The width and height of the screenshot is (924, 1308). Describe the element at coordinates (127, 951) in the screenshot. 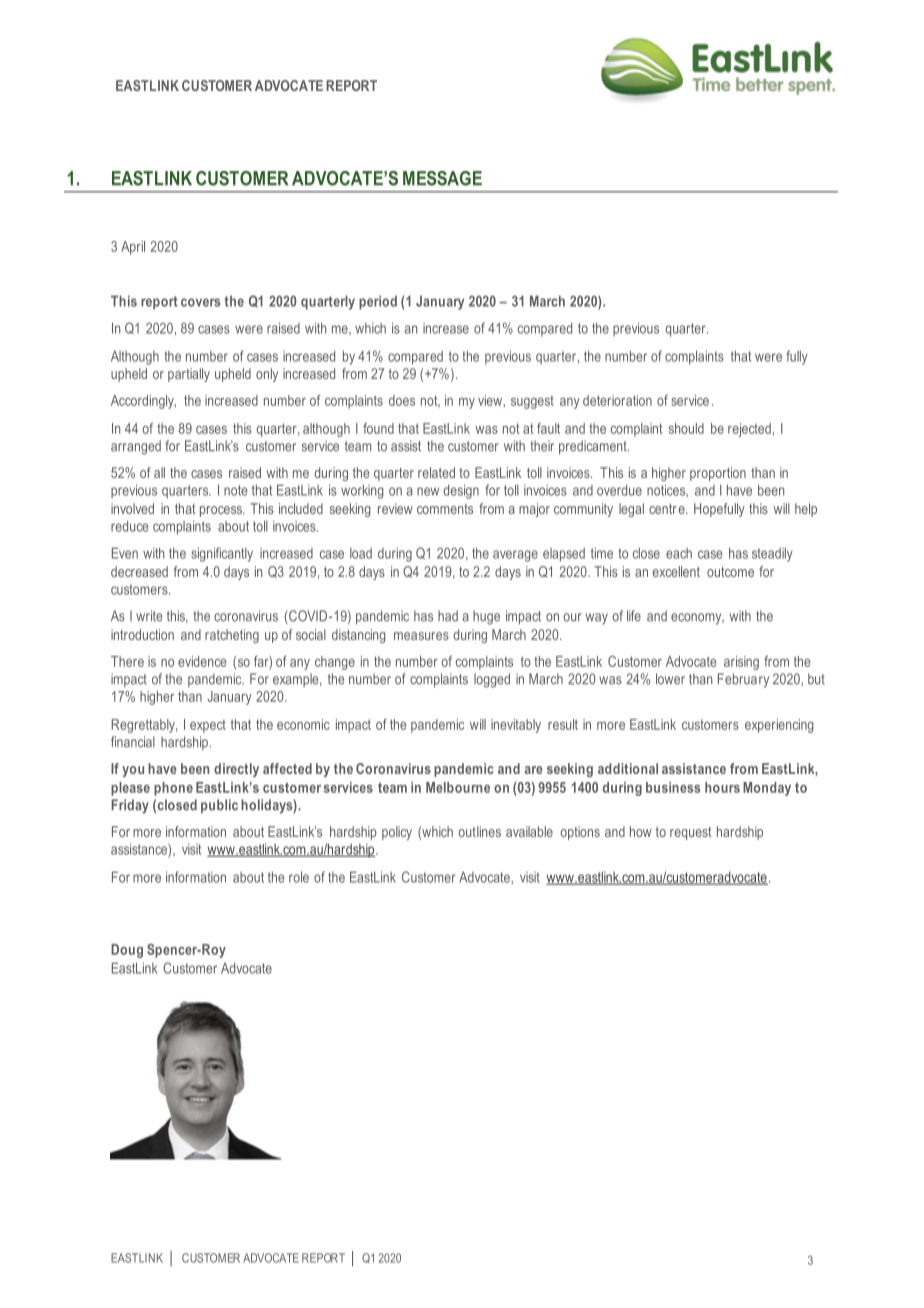

I see `Doug` at that location.
